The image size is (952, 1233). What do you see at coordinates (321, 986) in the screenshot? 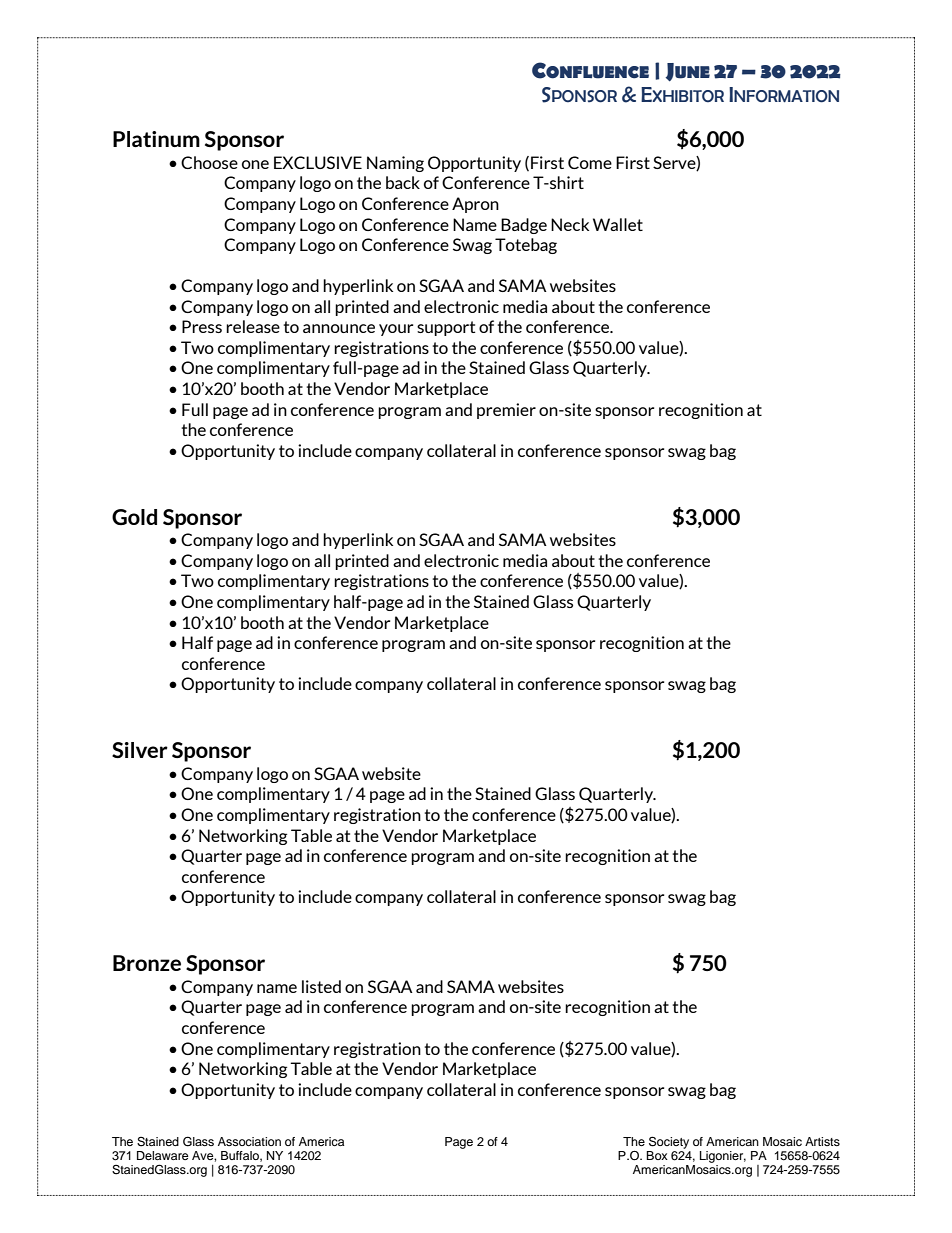
I see `listed` at bounding box center [321, 986].
